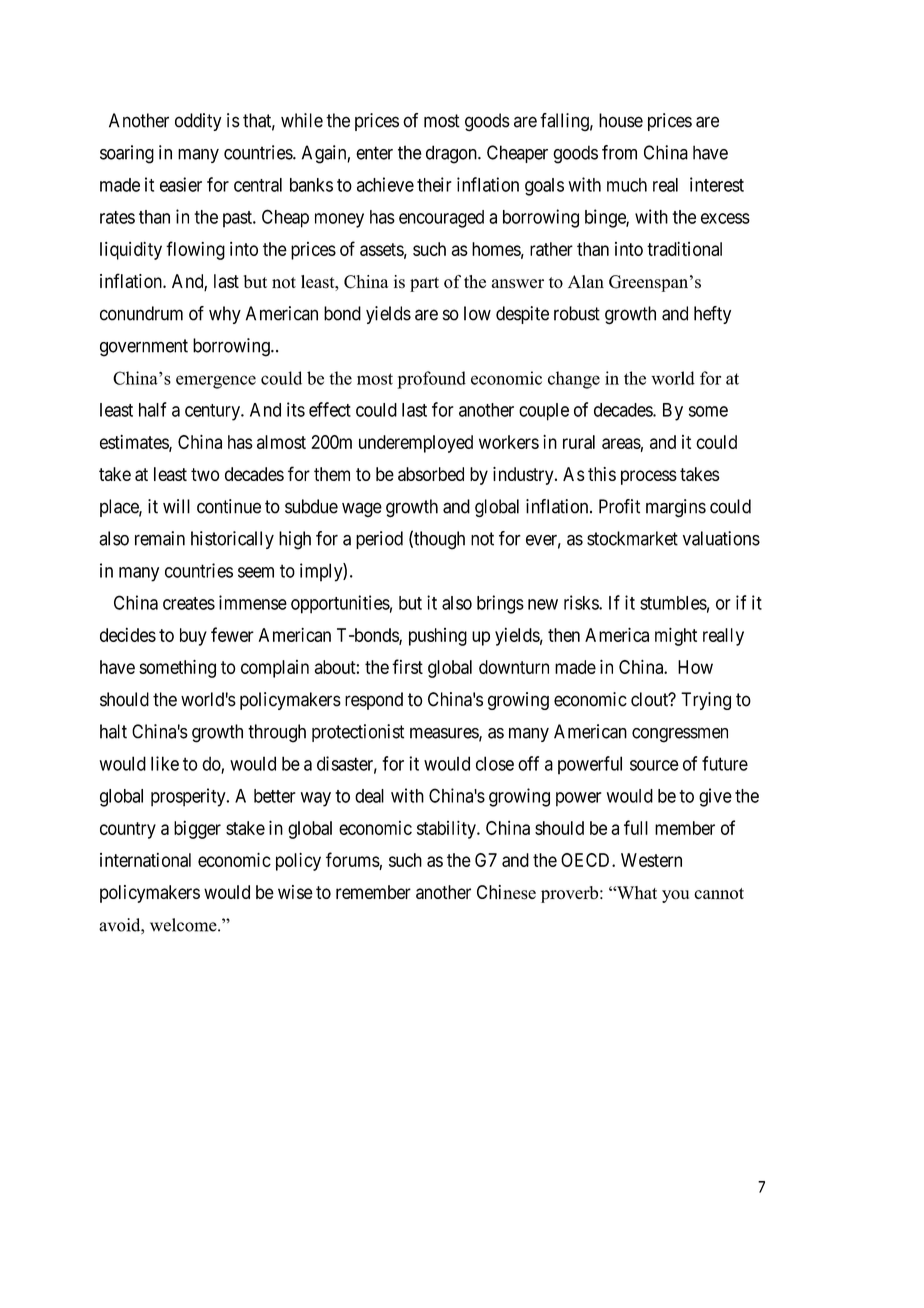 The image size is (924, 1308). What do you see at coordinates (225, 315) in the document?
I see `why` at bounding box center [225, 315].
